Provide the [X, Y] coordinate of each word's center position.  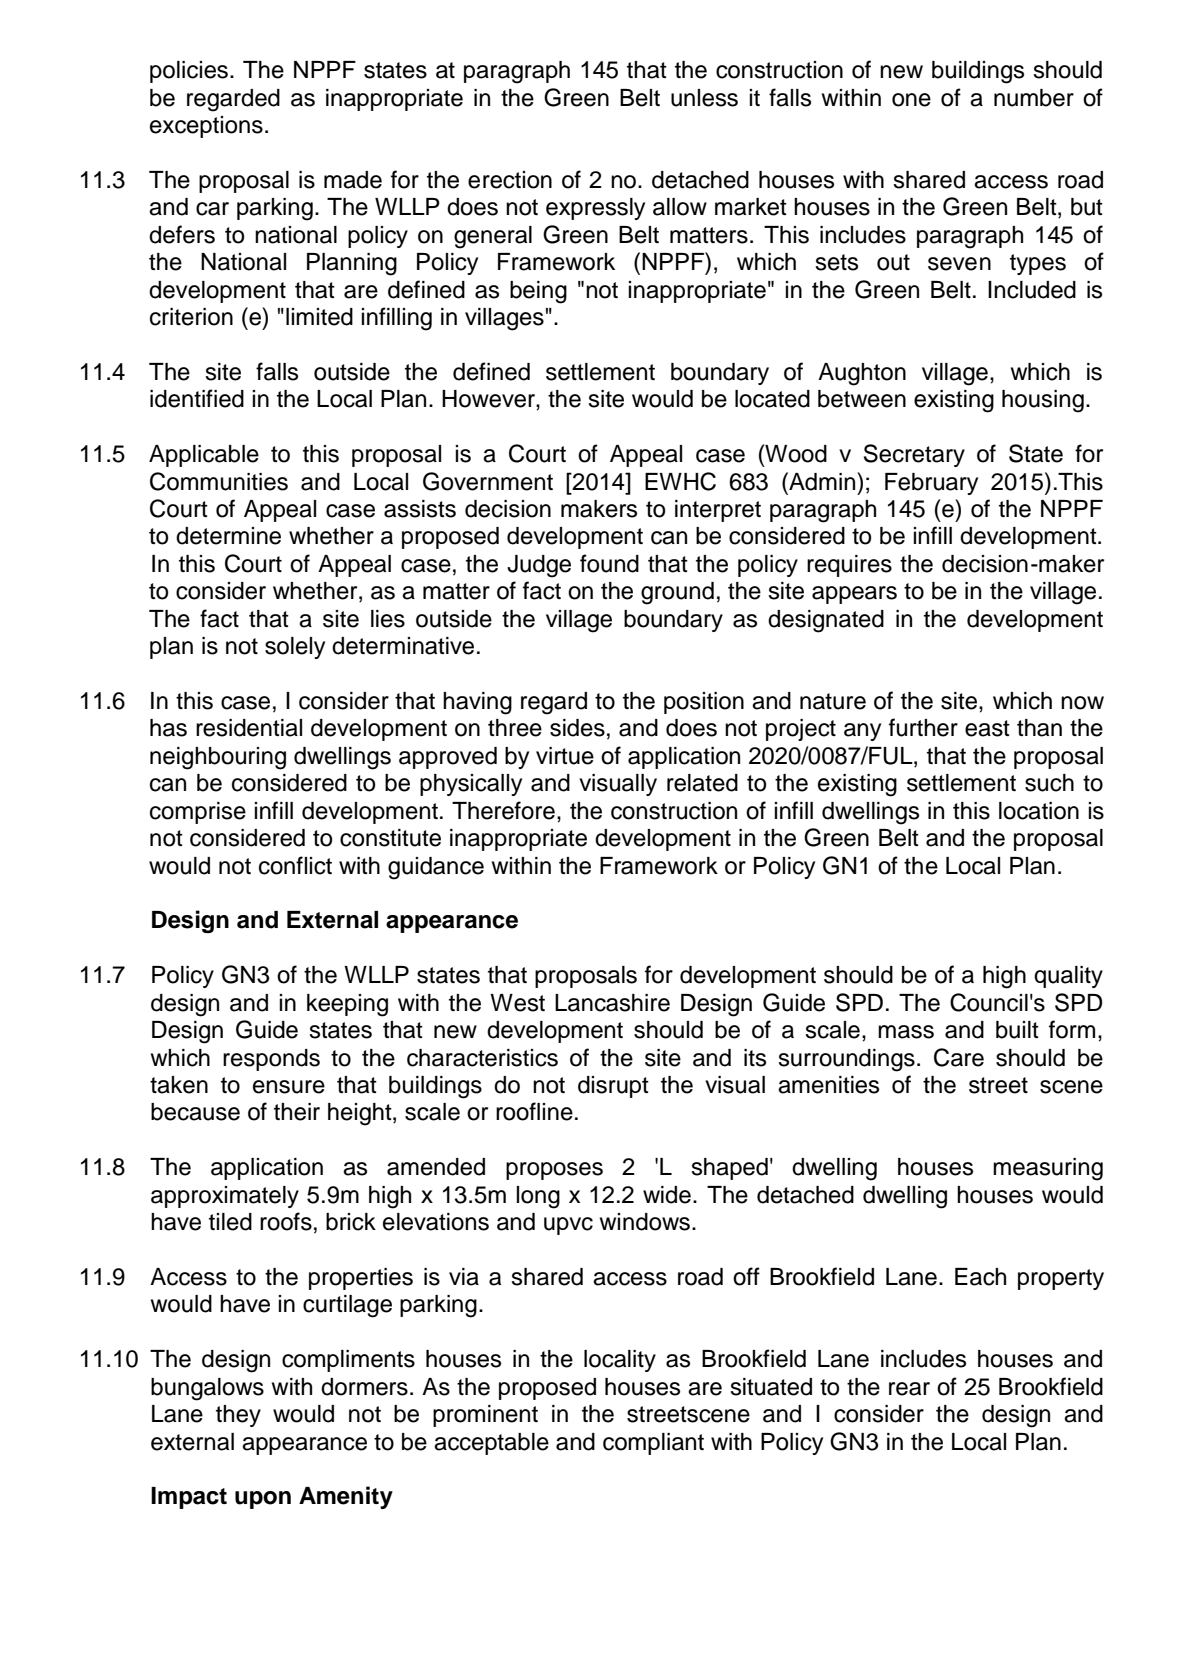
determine [228, 536]
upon [263, 1500]
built [1017, 1030]
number [1034, 98]
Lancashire [612, 1003]
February [931, 484]
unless [704, 98]
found [609, 563]
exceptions [206, 127]
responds [271, 1060]
